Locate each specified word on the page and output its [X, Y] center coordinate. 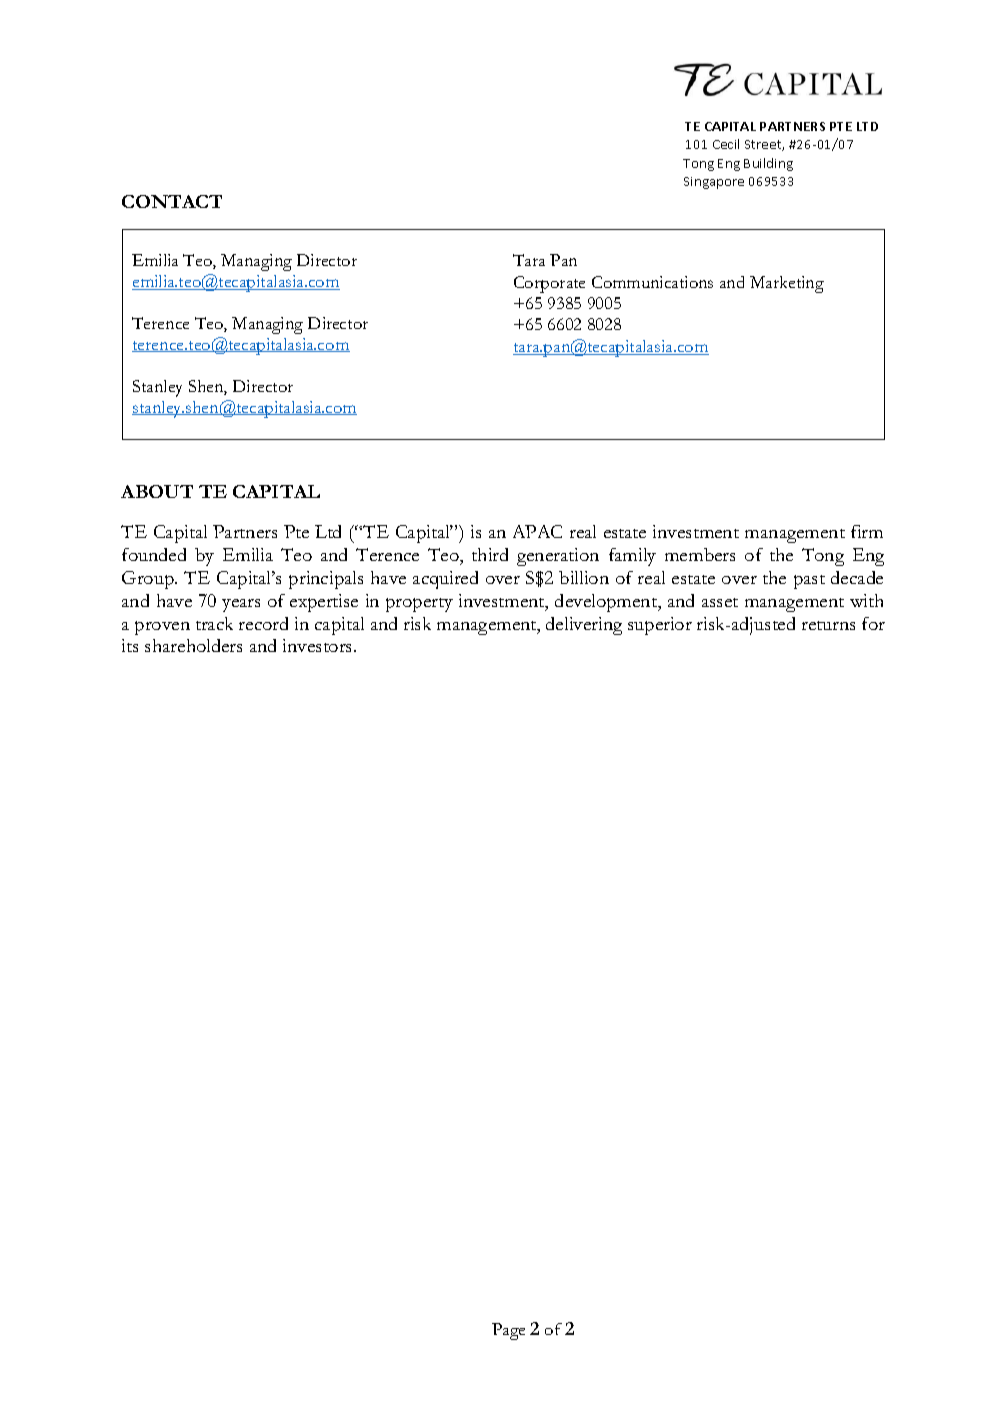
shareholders [193, 645]
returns [828, 625]
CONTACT [172, 201]
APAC [537, 531]
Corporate [549, 284]
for [873, 623]
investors [319, 645]
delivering [584, 626]
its [130, 645]
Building [768, 164]
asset [720, 602]
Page [508, 1331]
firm [867, 531]
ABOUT [157, 491]
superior [660, 626]
